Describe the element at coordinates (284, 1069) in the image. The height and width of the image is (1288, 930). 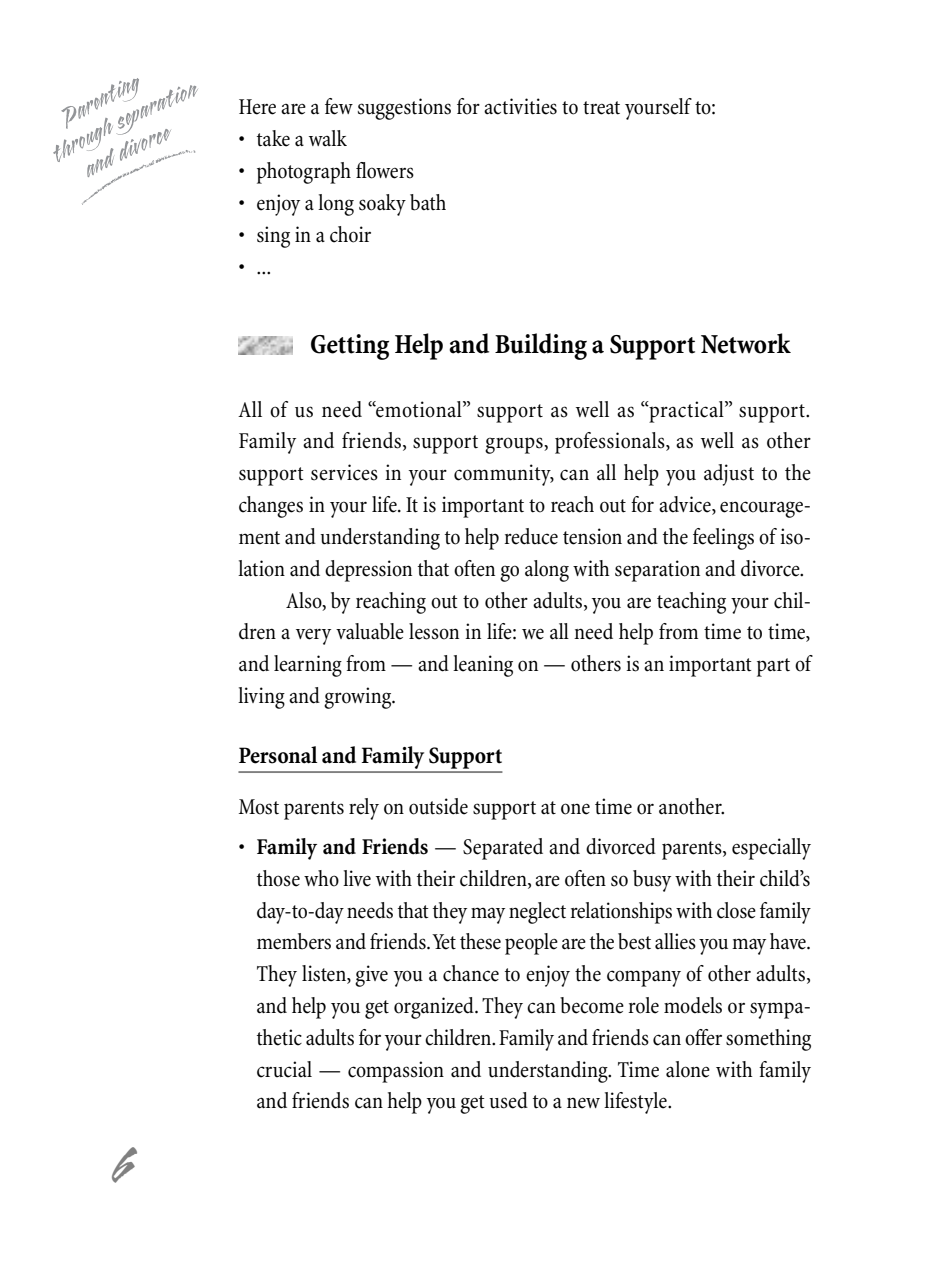
I see `crucial` at that location.
